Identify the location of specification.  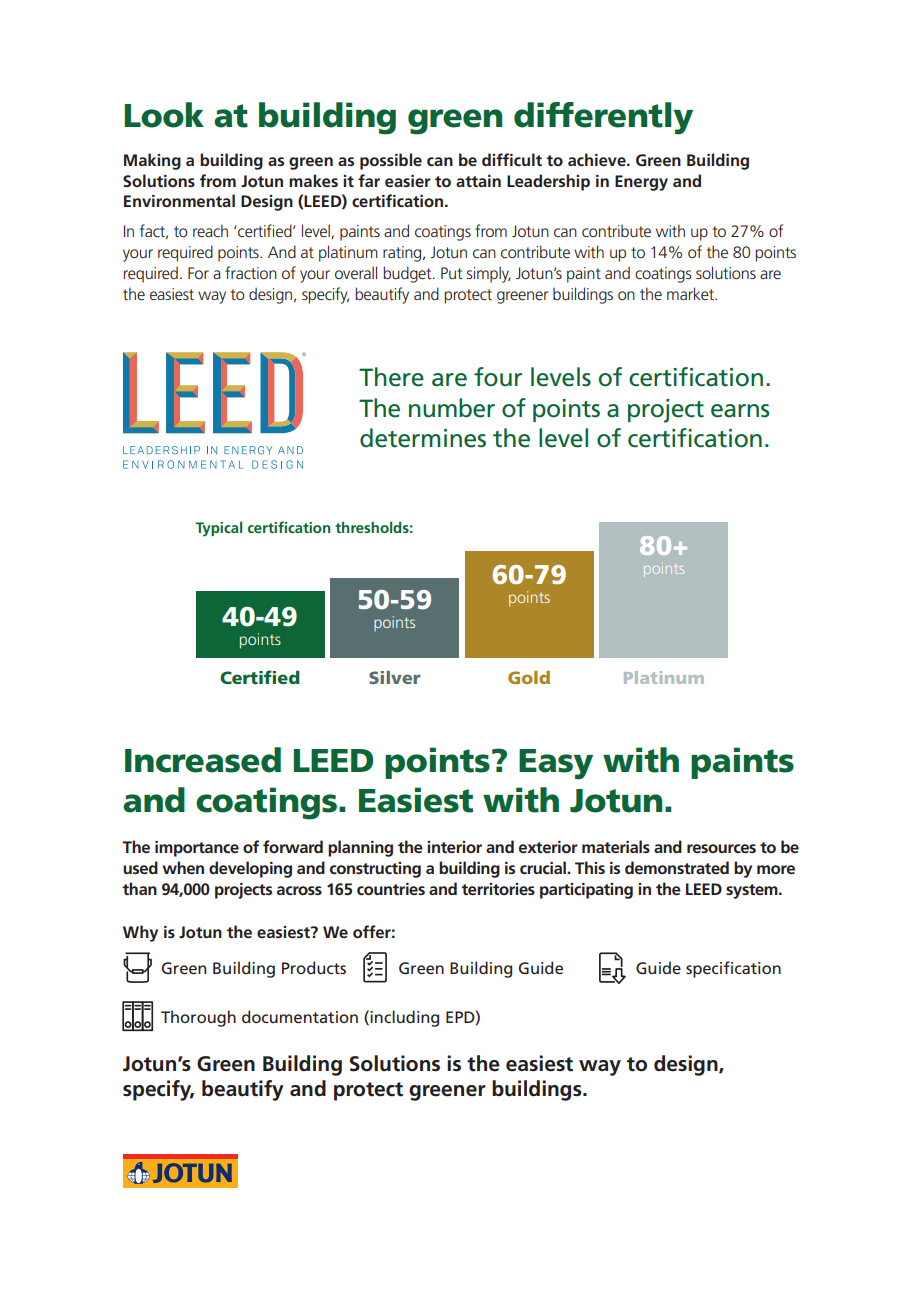
(733, 969).
